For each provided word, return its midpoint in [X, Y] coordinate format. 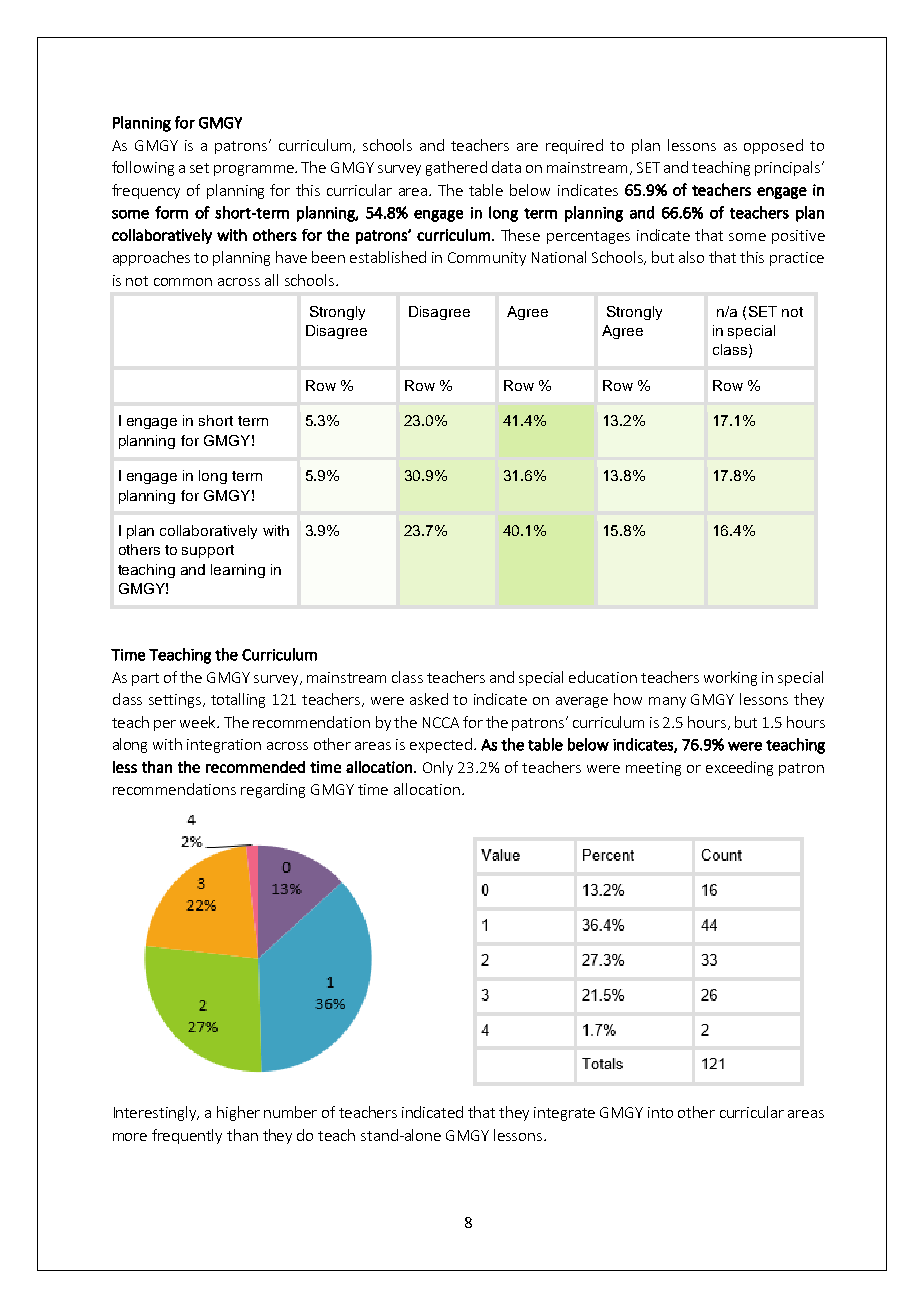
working [730, 678]
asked [429, 699]
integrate [564, 1114]
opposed [773, 146]
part [145, 679]
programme [255, 170]
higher [238, 1113]
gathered [456, 168]
